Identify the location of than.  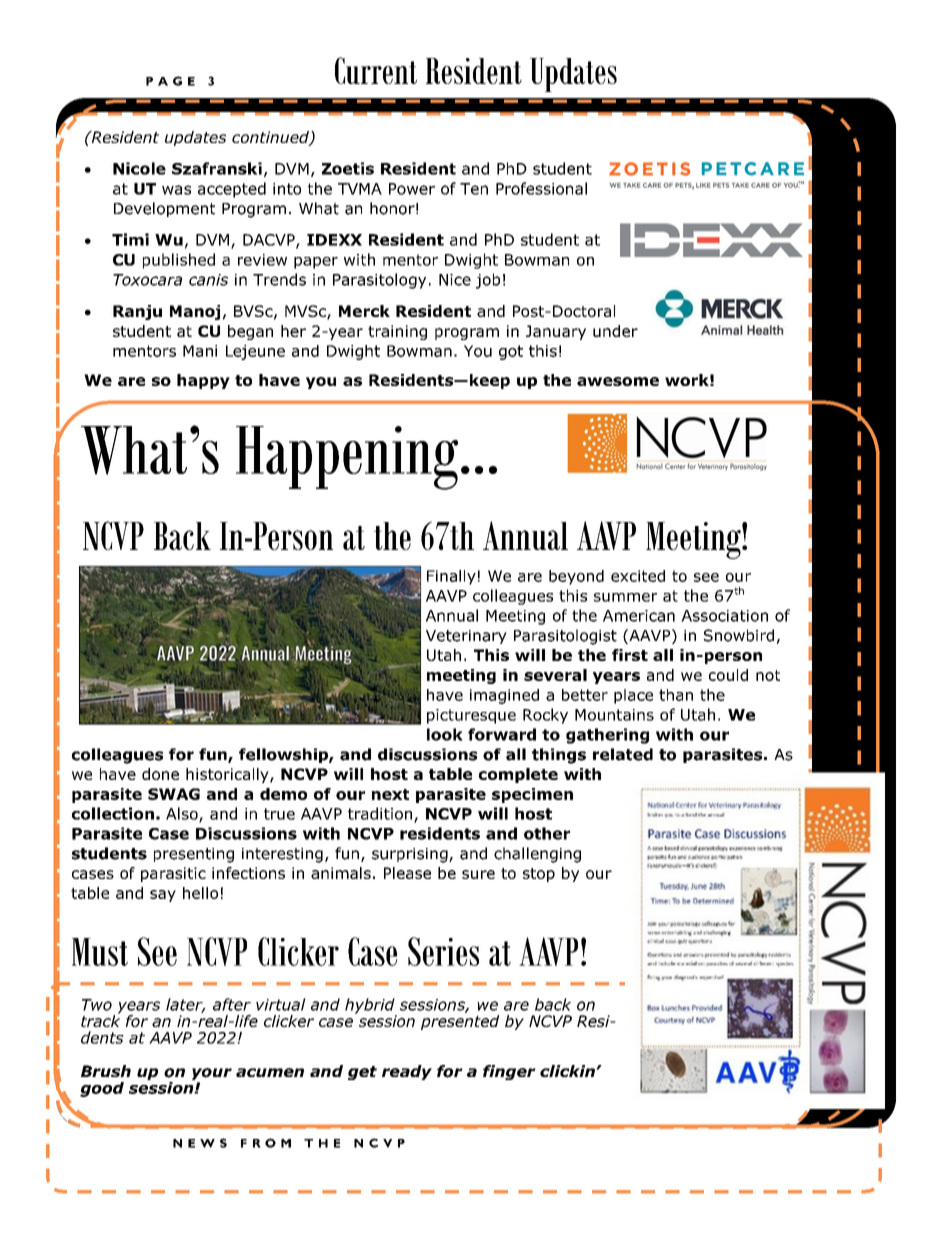
(676, 695).
